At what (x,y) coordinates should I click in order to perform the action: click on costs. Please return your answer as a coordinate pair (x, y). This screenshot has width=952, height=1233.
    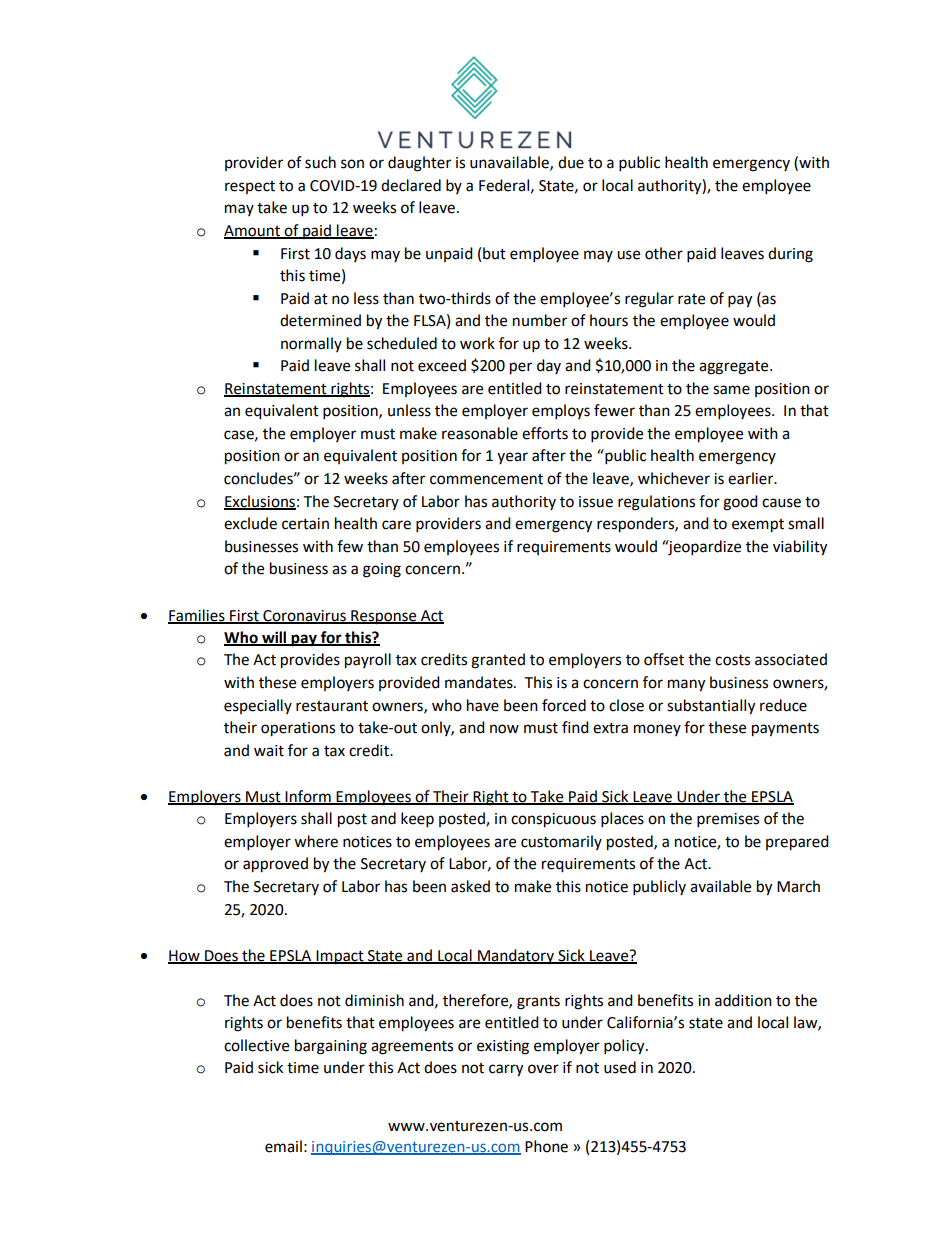
    Looking at the image, I should click on (732, 660).
